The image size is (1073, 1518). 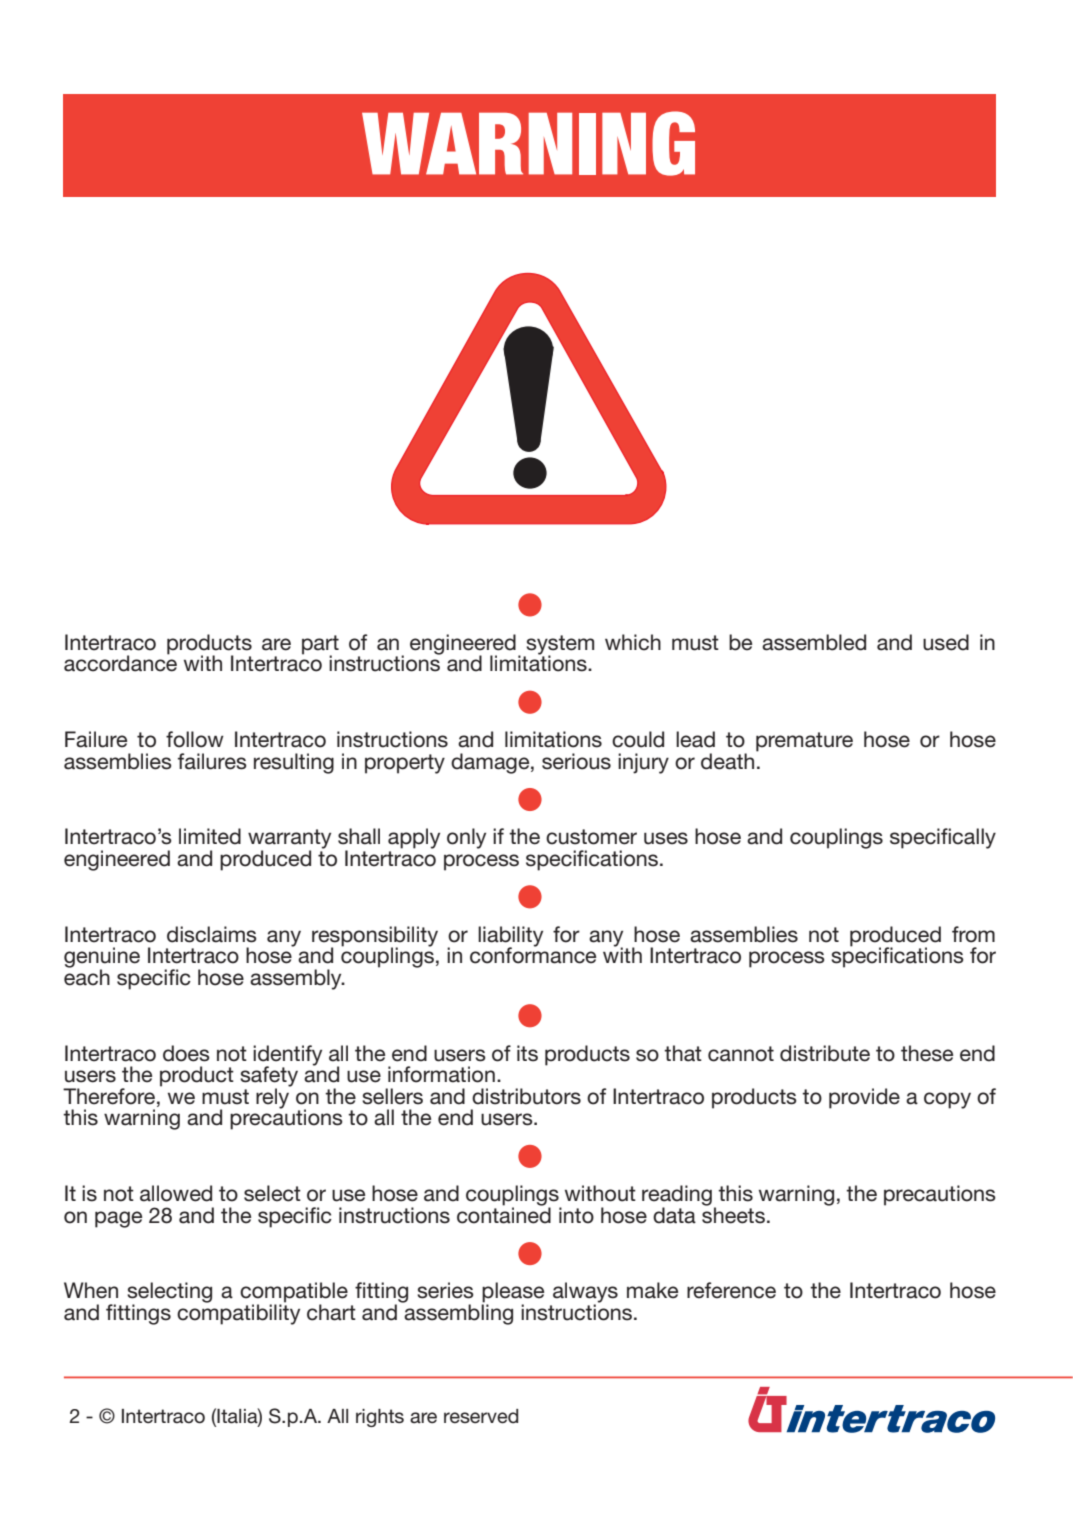 What do you see at coordinates (273, 1097) in the document?
I see `rely` at bounding box center [273, 1097].
